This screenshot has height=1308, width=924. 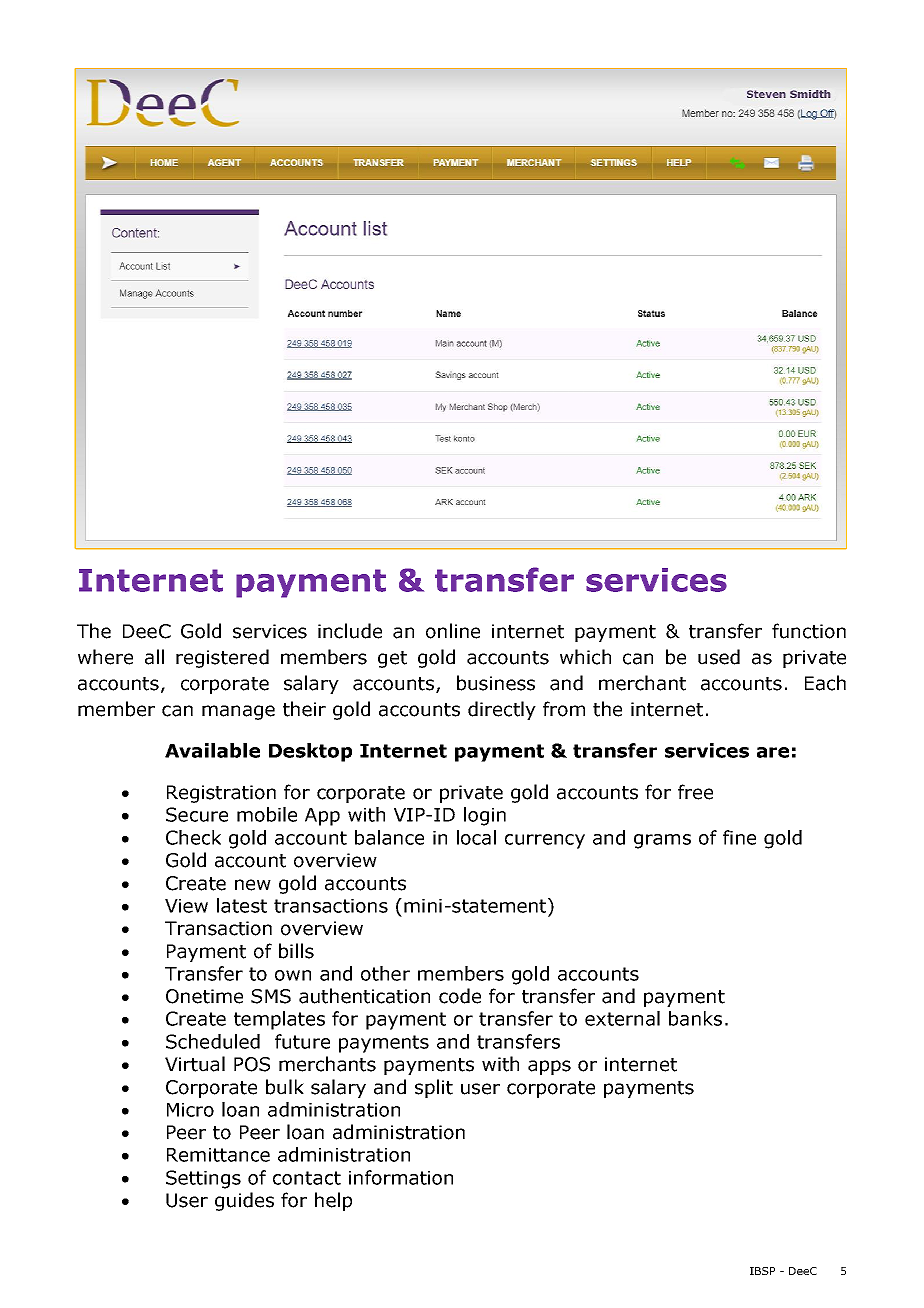 I want to click on online, so click(x=453, y=631).
